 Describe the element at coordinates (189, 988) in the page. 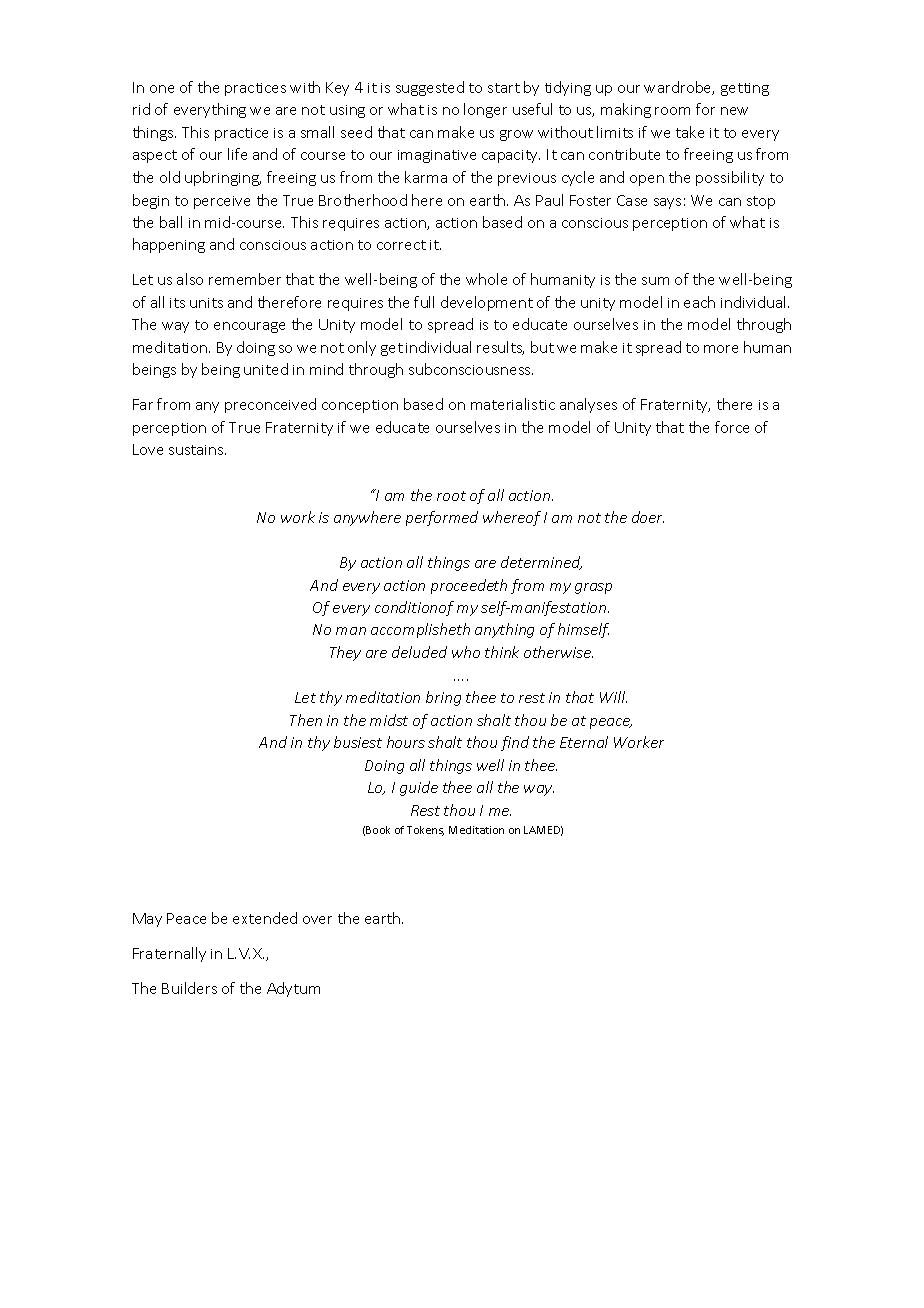

I see `Builders` at that location.
